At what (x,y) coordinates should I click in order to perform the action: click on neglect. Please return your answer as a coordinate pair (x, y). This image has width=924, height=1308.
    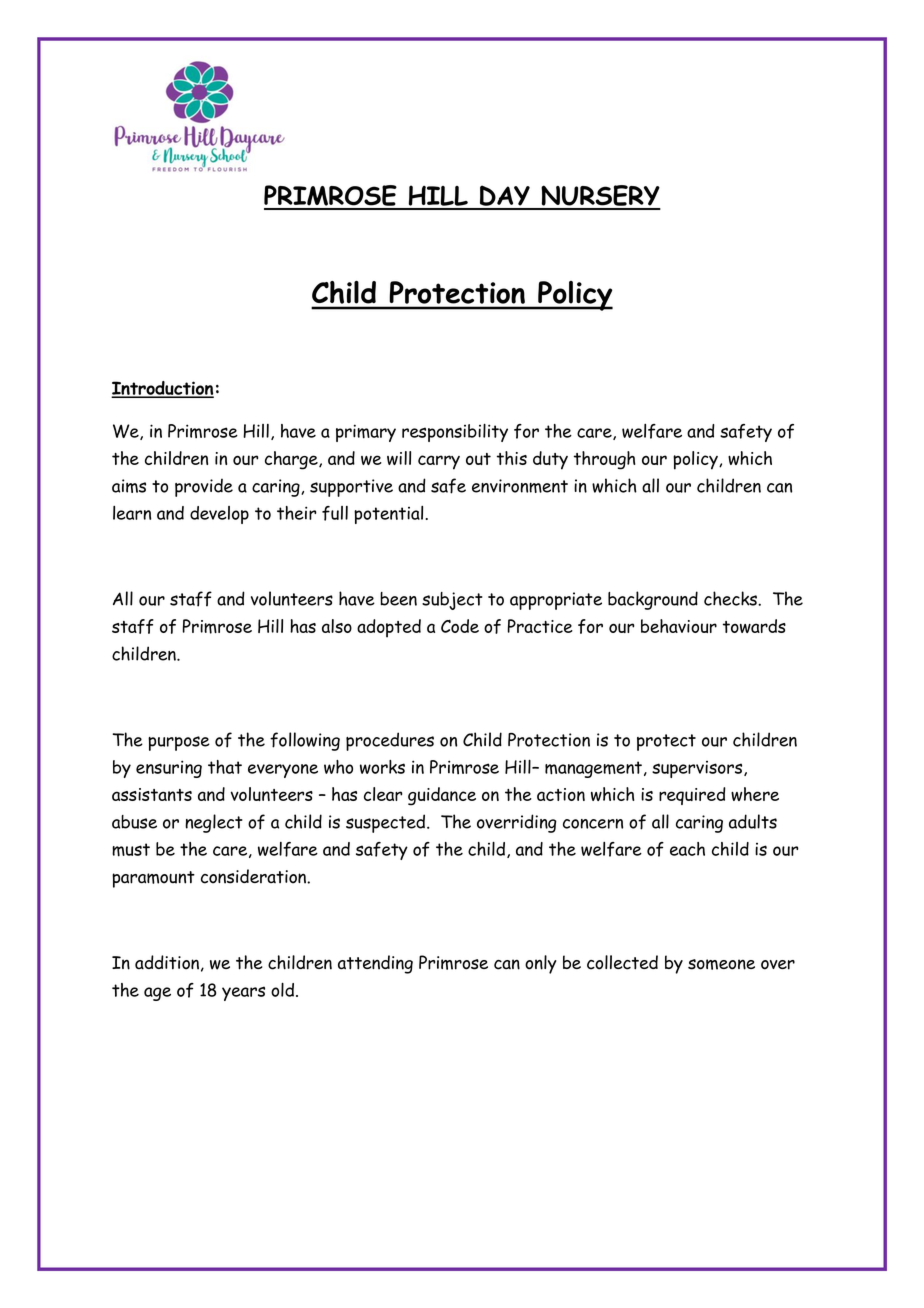
    Looking at the image, I should click on (214, 823).
